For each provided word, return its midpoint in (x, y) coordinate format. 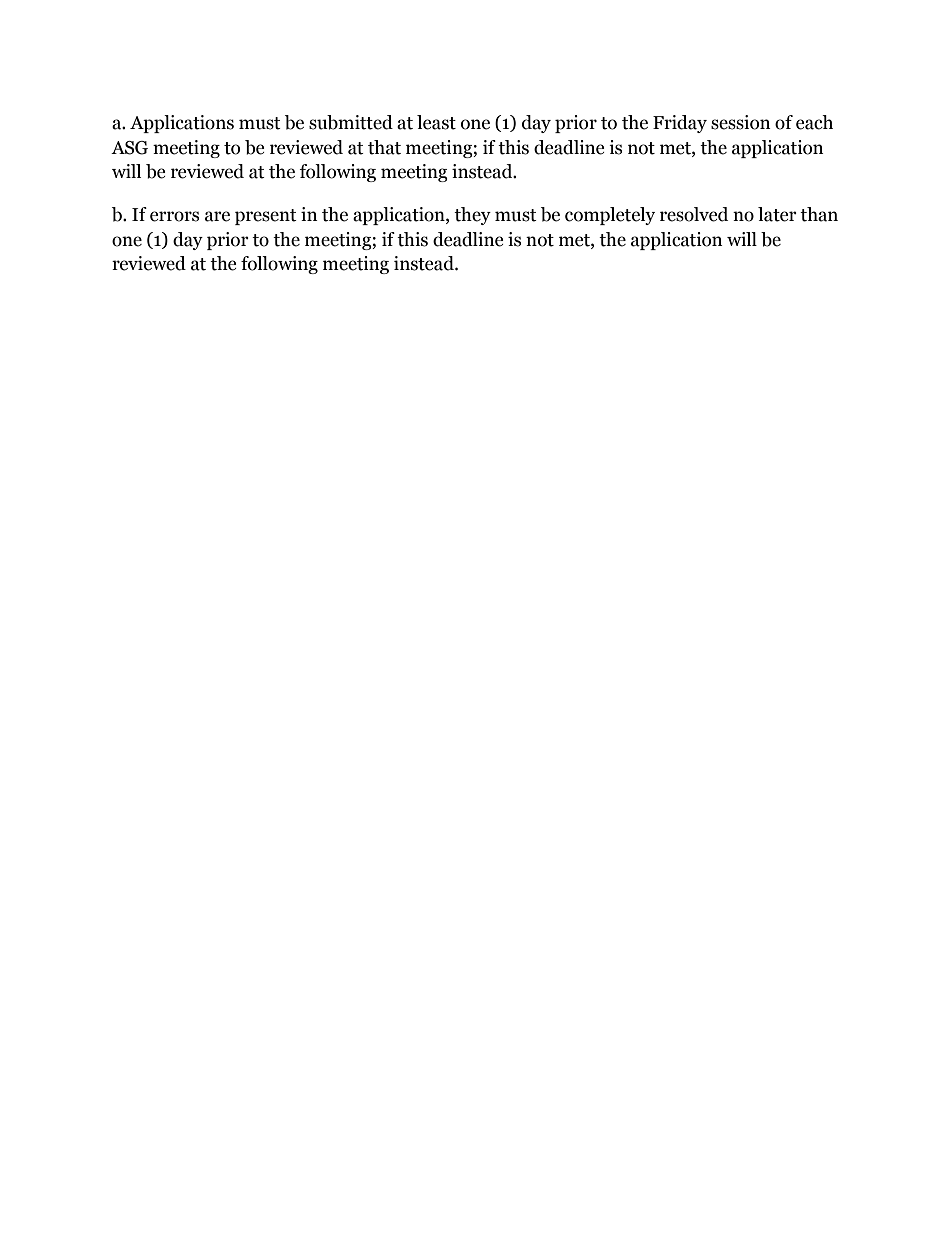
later (777, 214)
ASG (129, 148)
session (741, 122)
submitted (351, 122)
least (436, 122)
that (384, 147)
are (217, 216)
